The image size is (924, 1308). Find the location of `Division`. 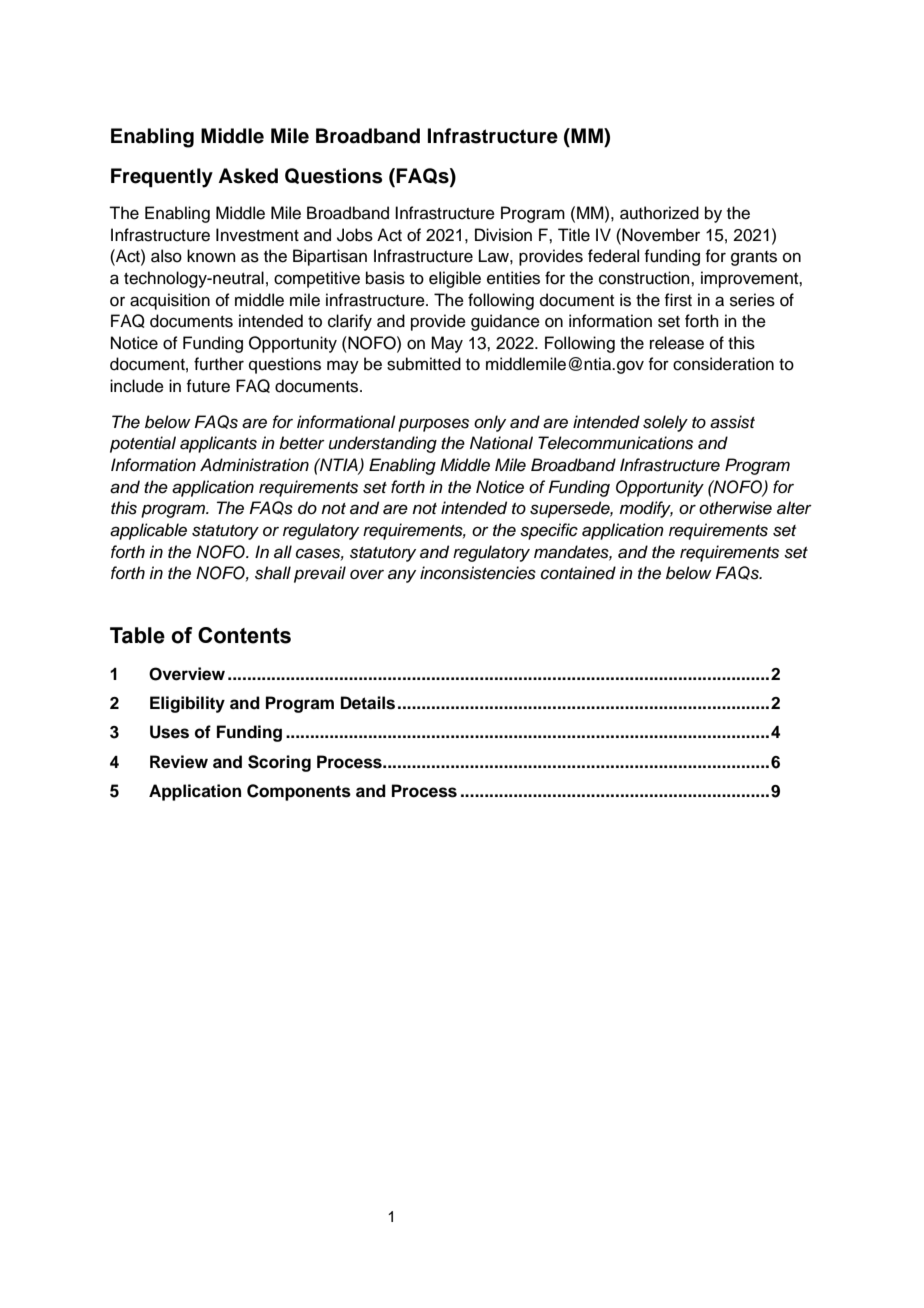

Division is located at coordinates (503, 235).
